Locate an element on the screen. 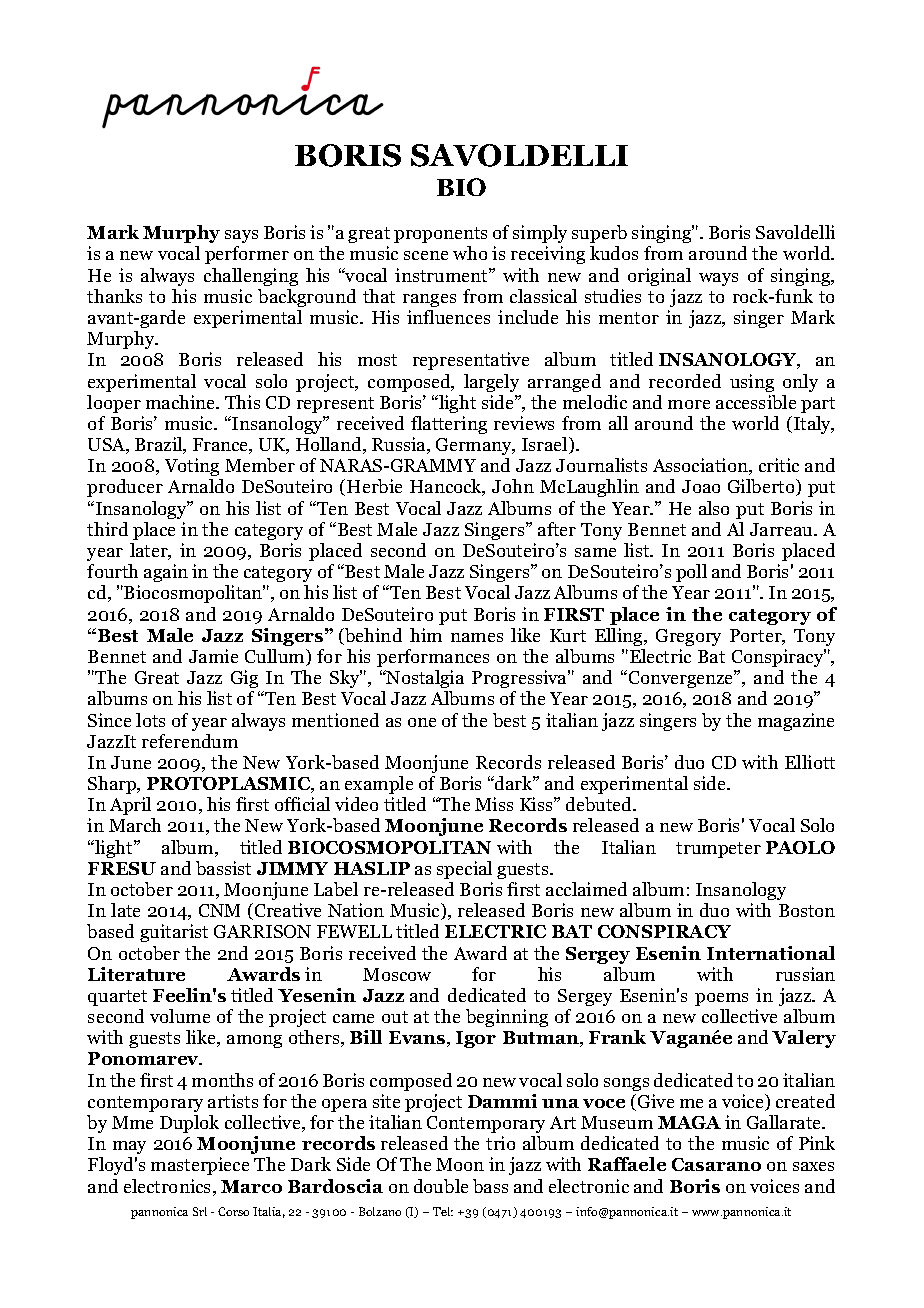 This screenshot has height=1308, width=924. saxes is located at coordinates (813, 1166).
